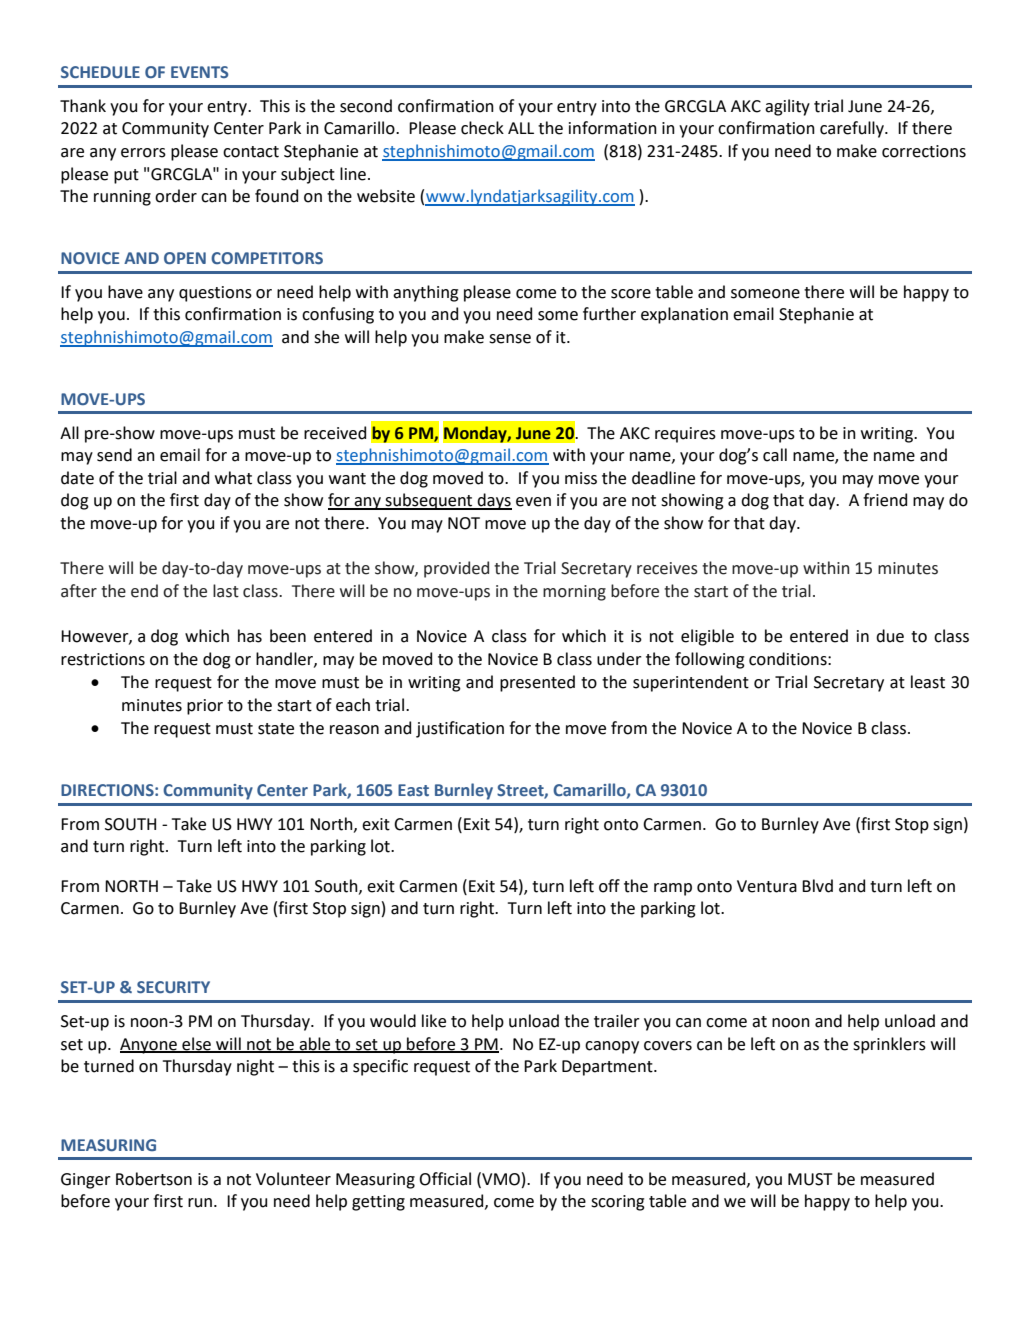 The height and width of the screenshot is (1333, 1030). What do you see at coordinates (817, 886) in the screenshot?
I see `Blvd` at bounding box center [817, 886].
